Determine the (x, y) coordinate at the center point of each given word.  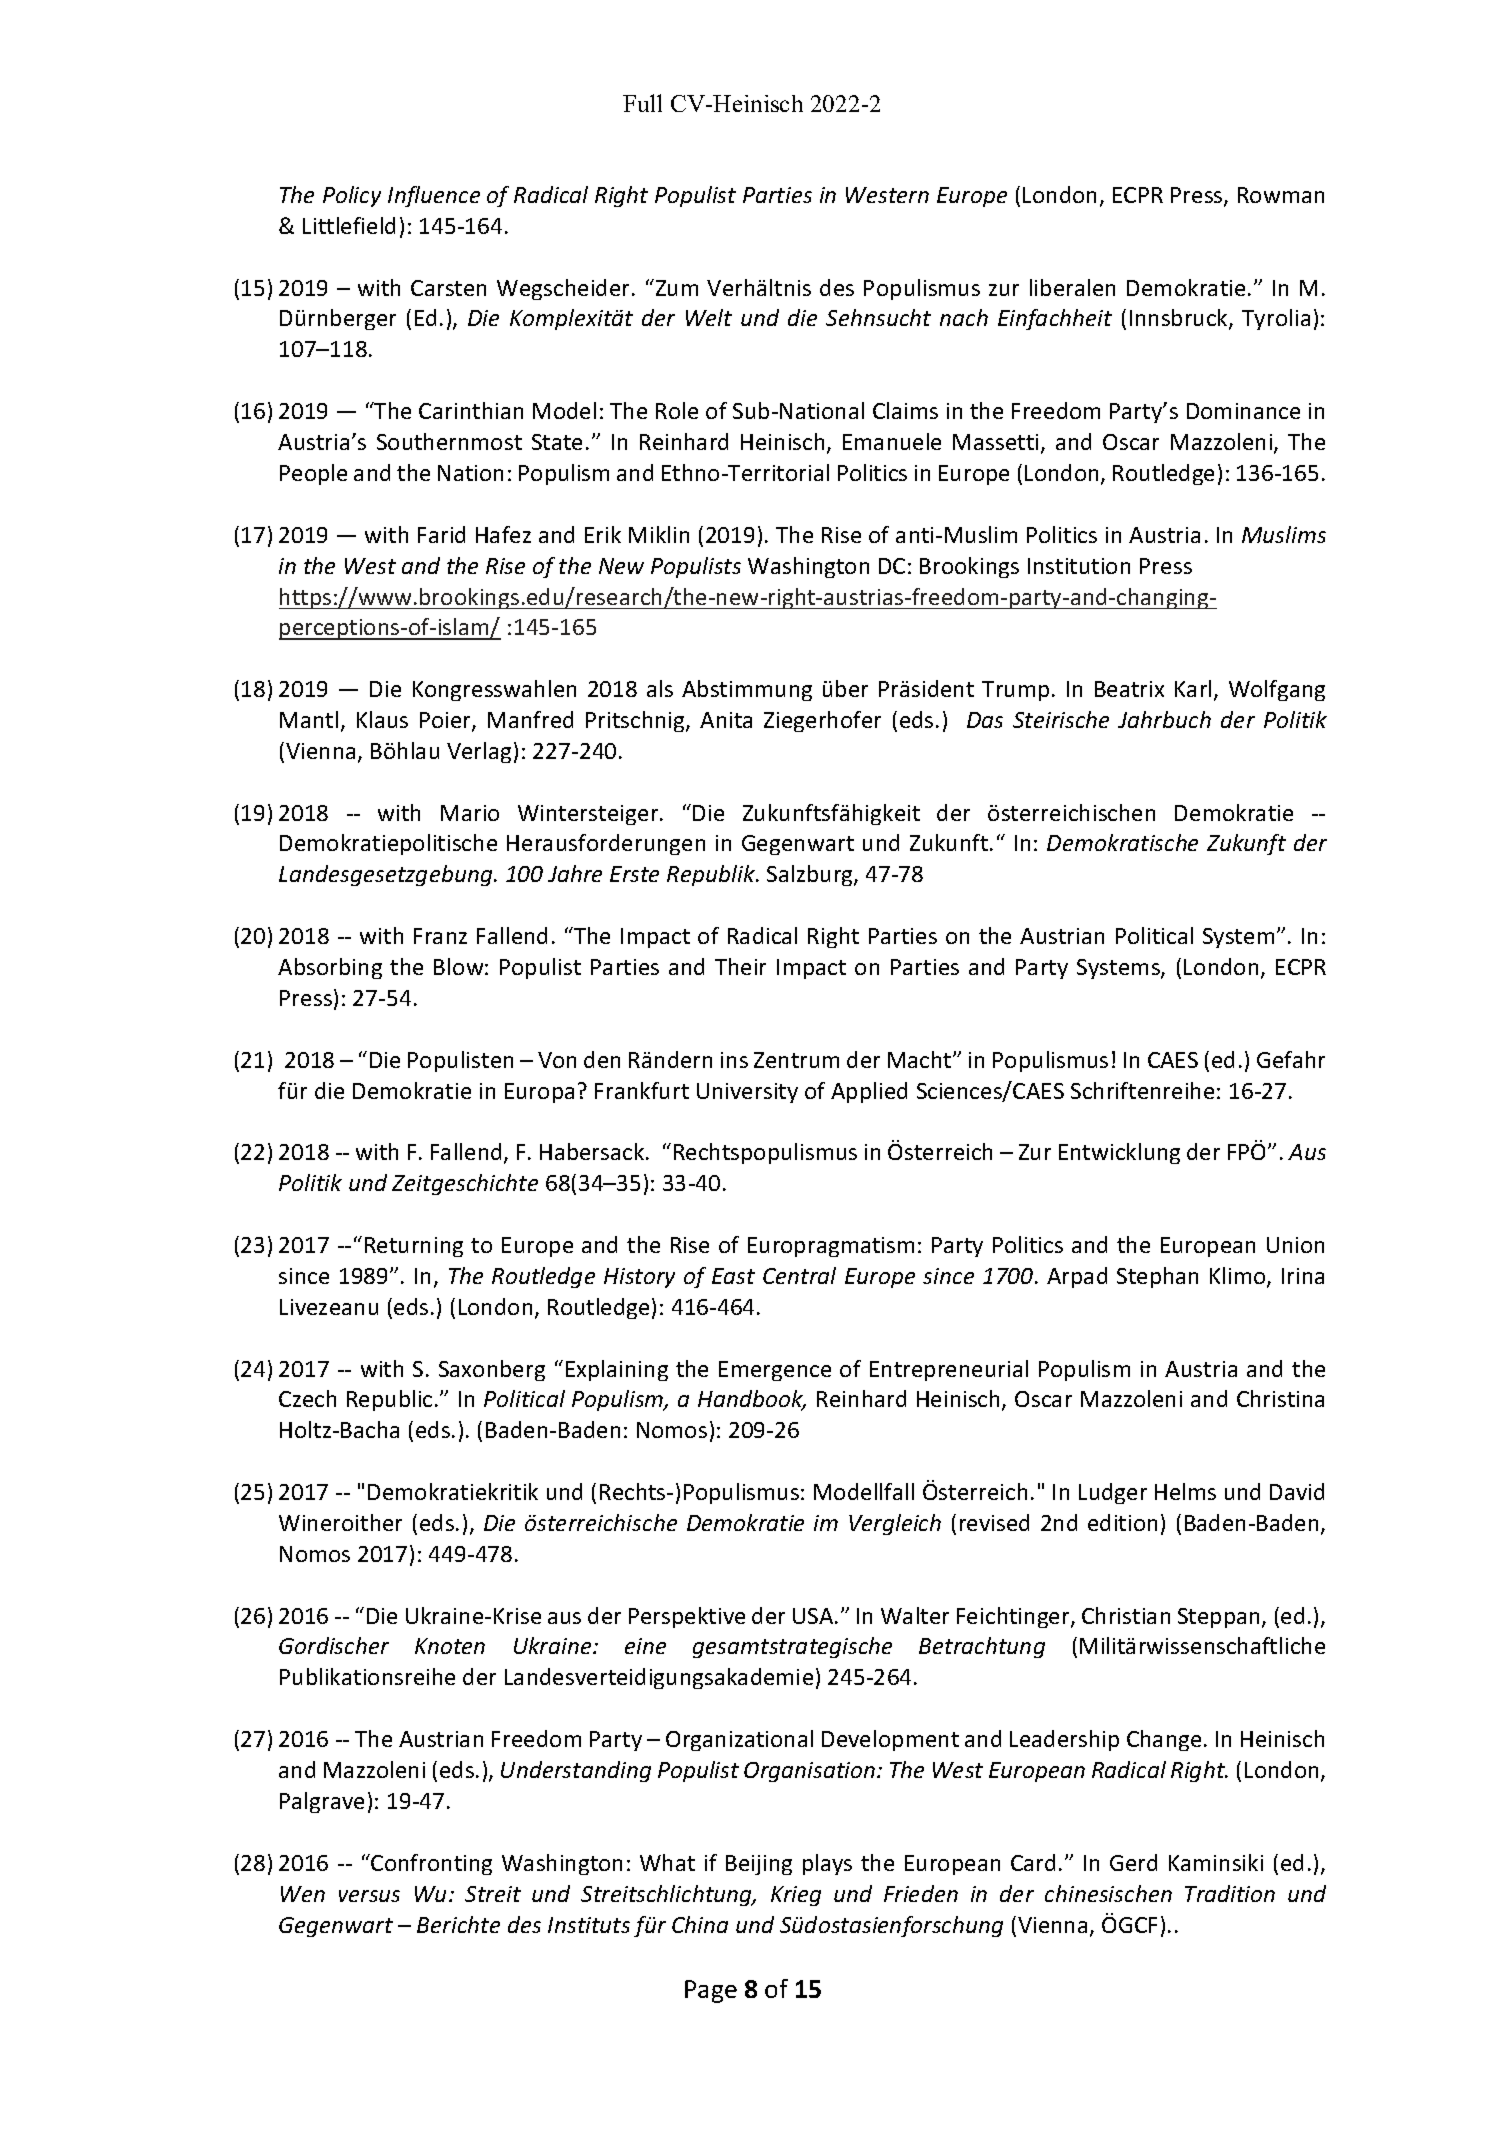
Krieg (796, 1896)
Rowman (1281, 195)
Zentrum (796, 1060)
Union (1295, 1245)
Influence (434, 196)
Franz (440, 936)
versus (369, 1896)
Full (642, 103)
